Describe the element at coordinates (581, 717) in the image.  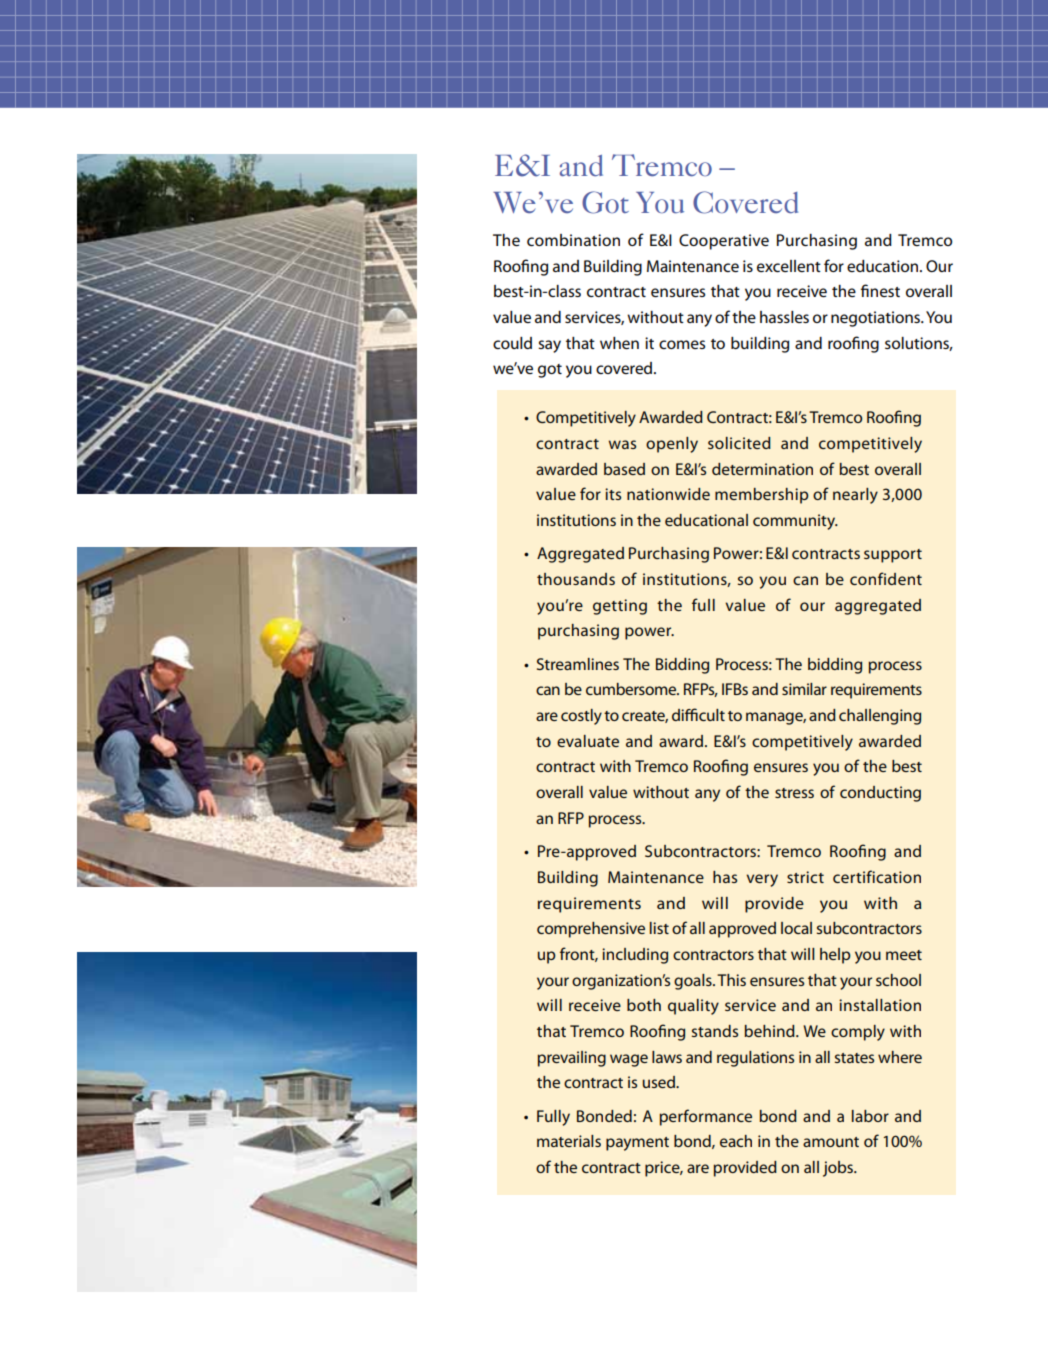
I see `costly` at that location.
